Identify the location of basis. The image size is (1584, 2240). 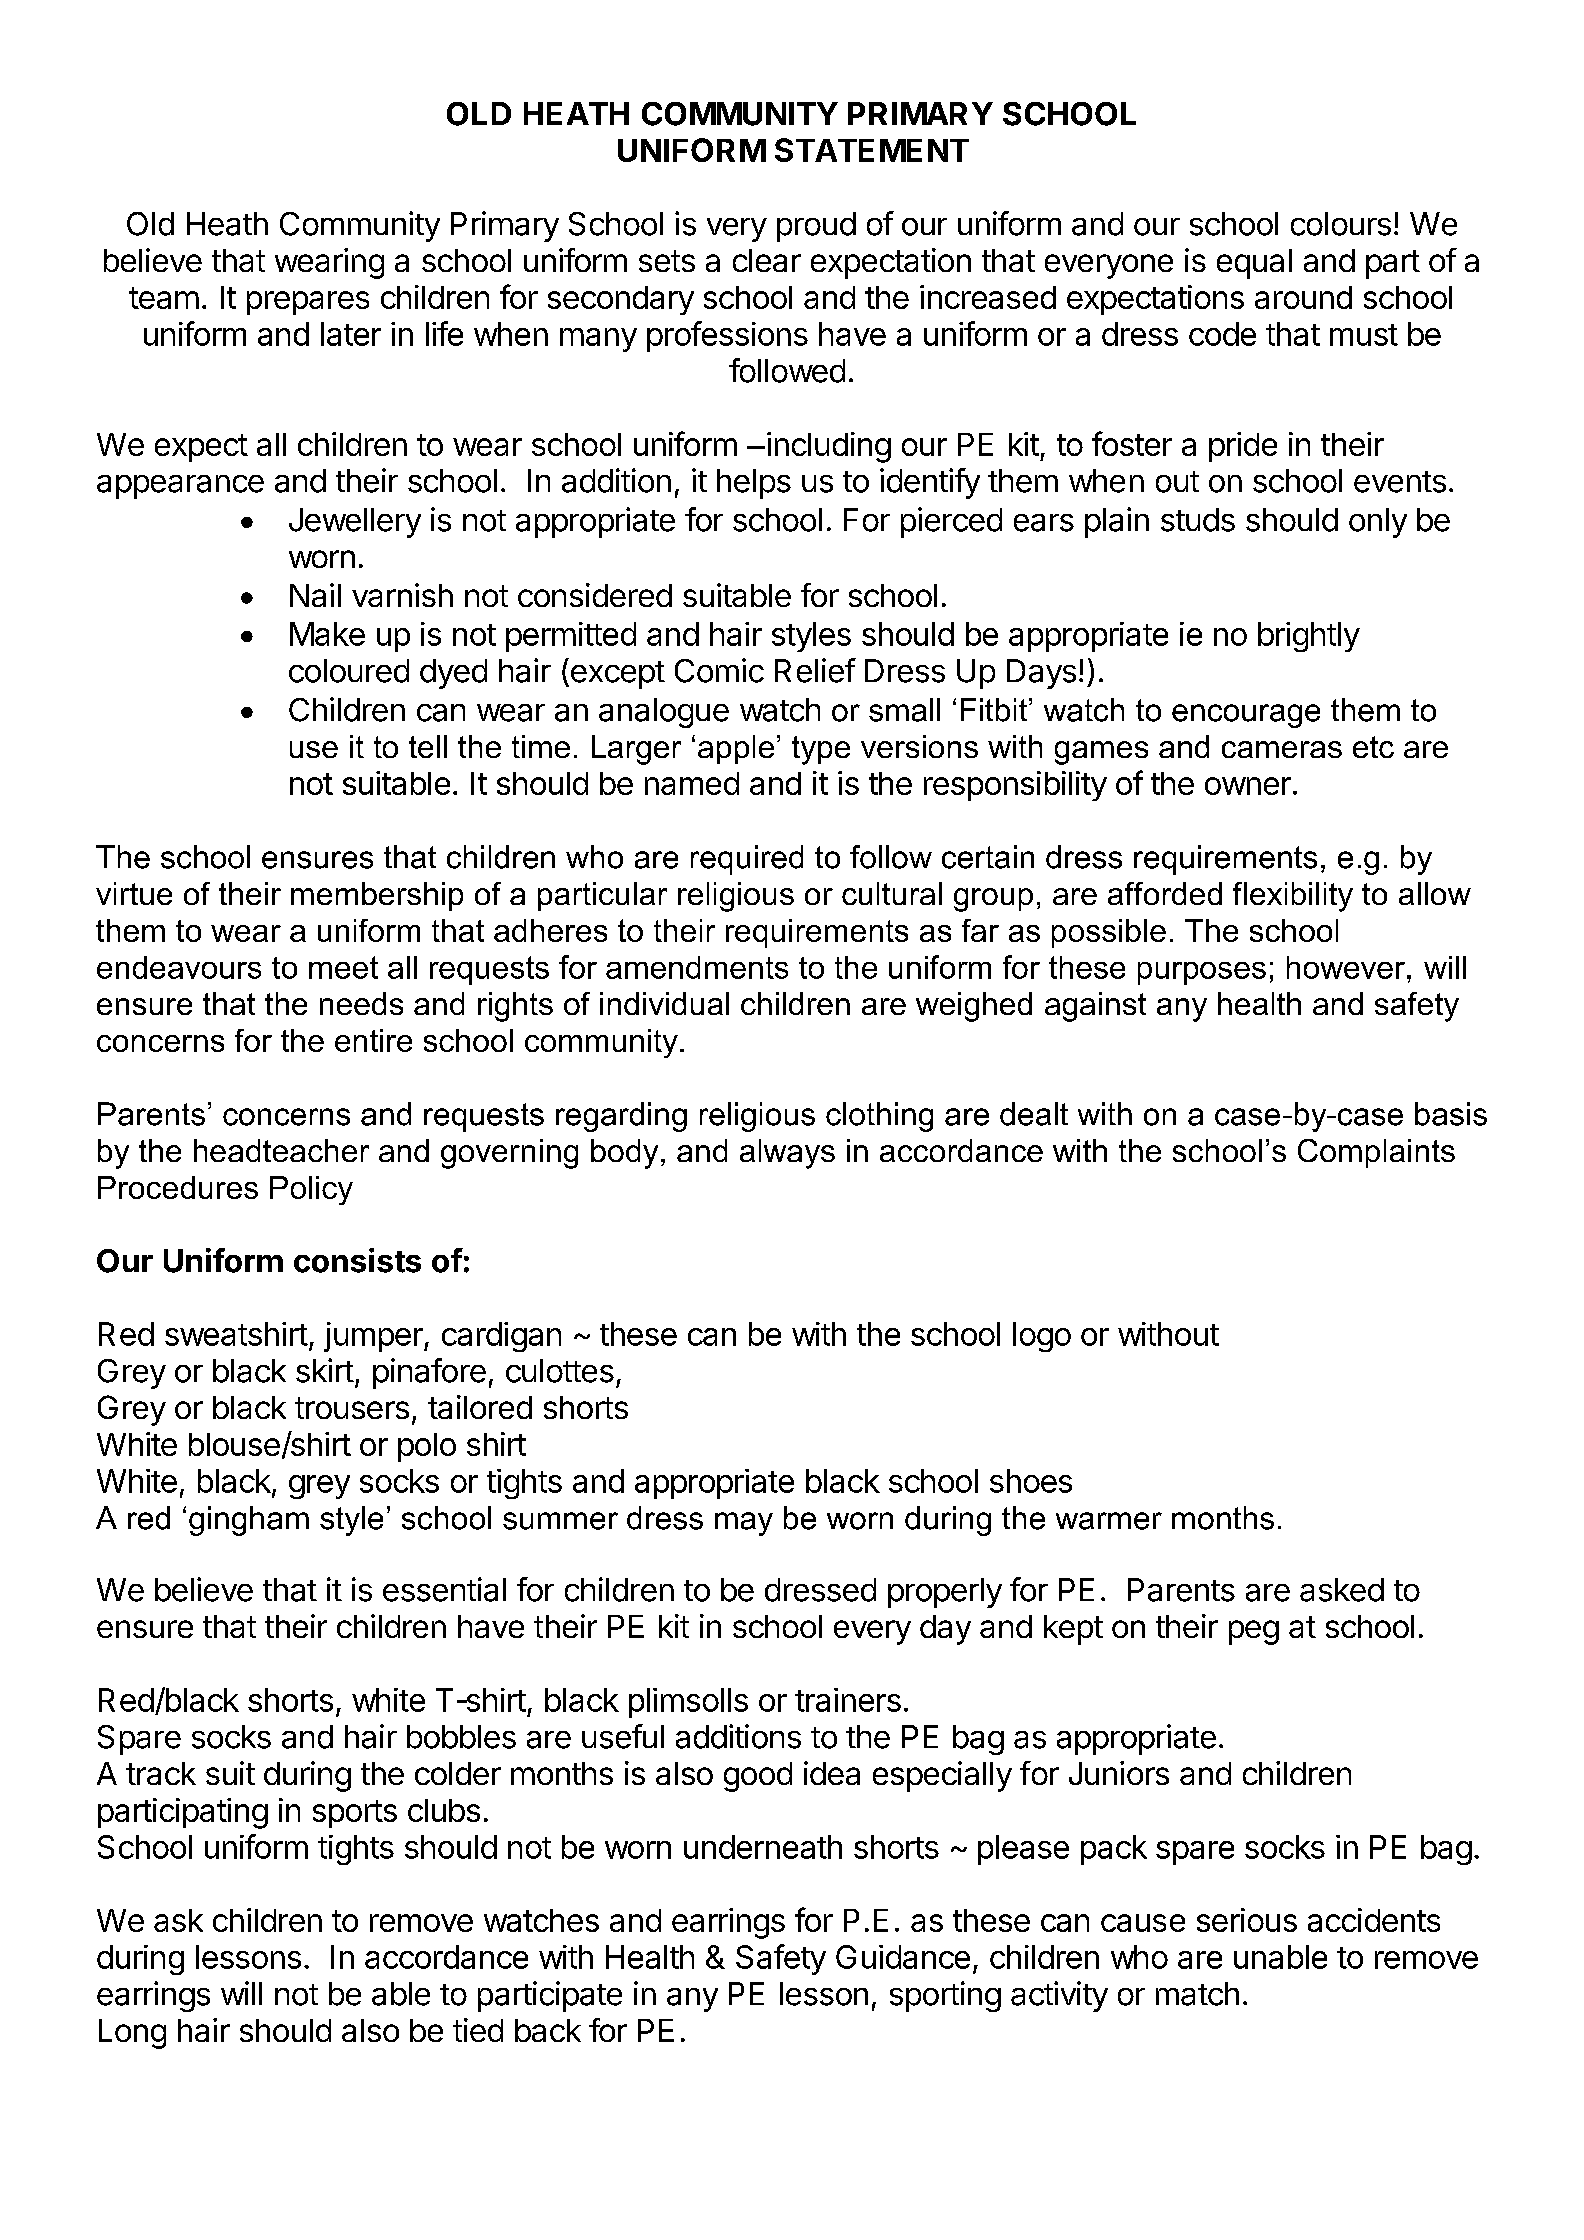
(1451, 1114).
